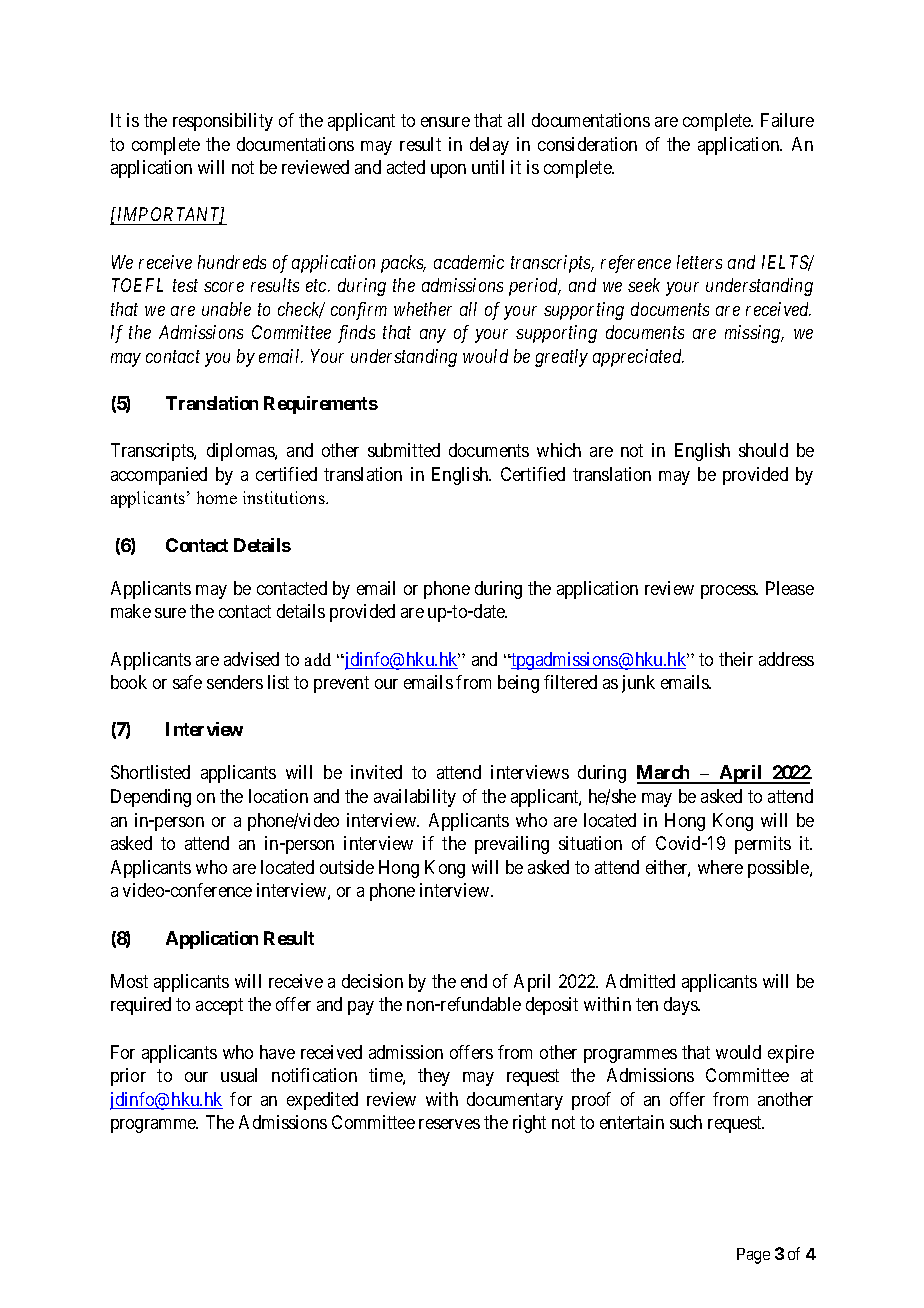  Describe the element at coordinates (372, 981) in the image. I see `decision` at that location.
